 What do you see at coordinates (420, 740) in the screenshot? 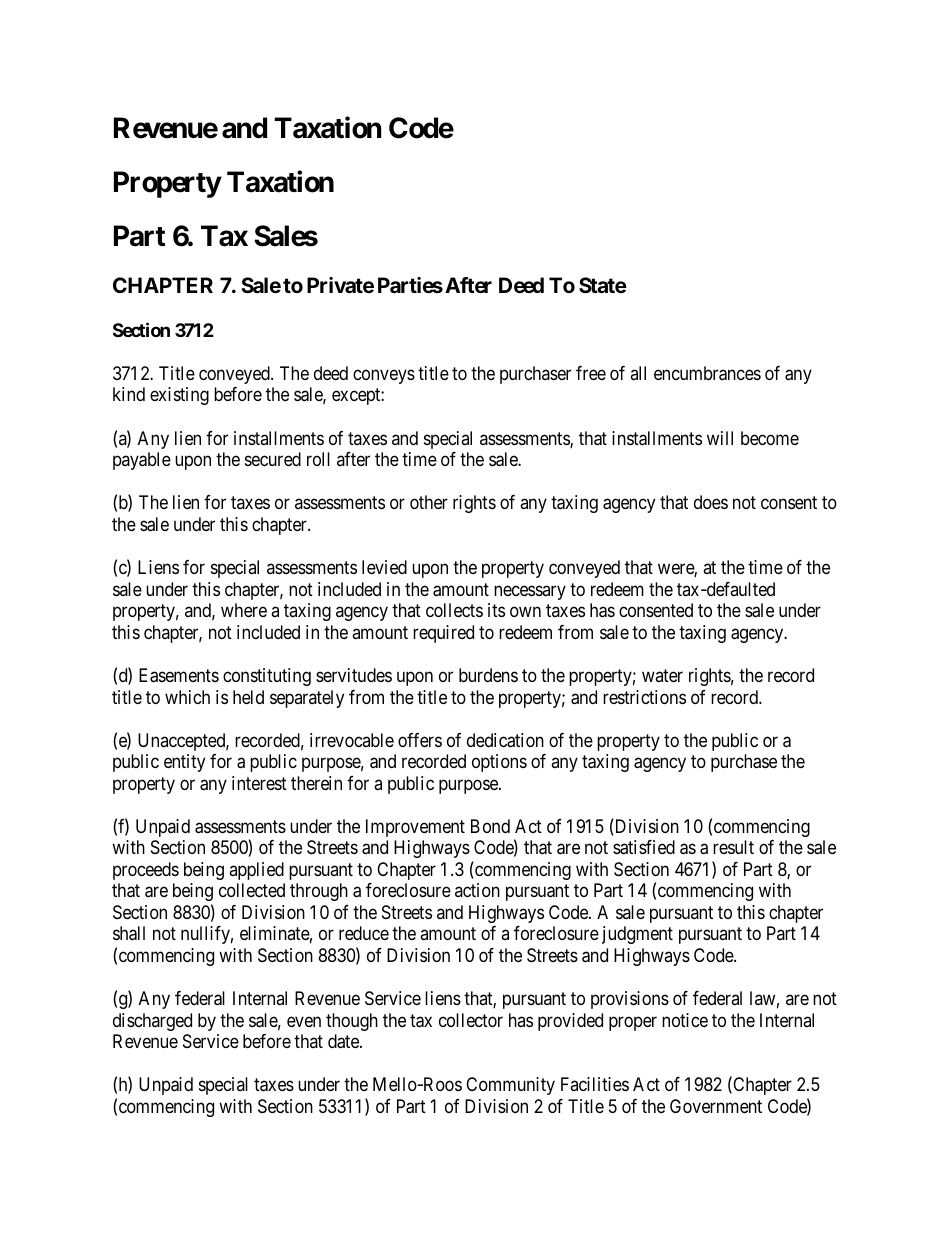
I see `offers` at bounding box center [420, 740].
